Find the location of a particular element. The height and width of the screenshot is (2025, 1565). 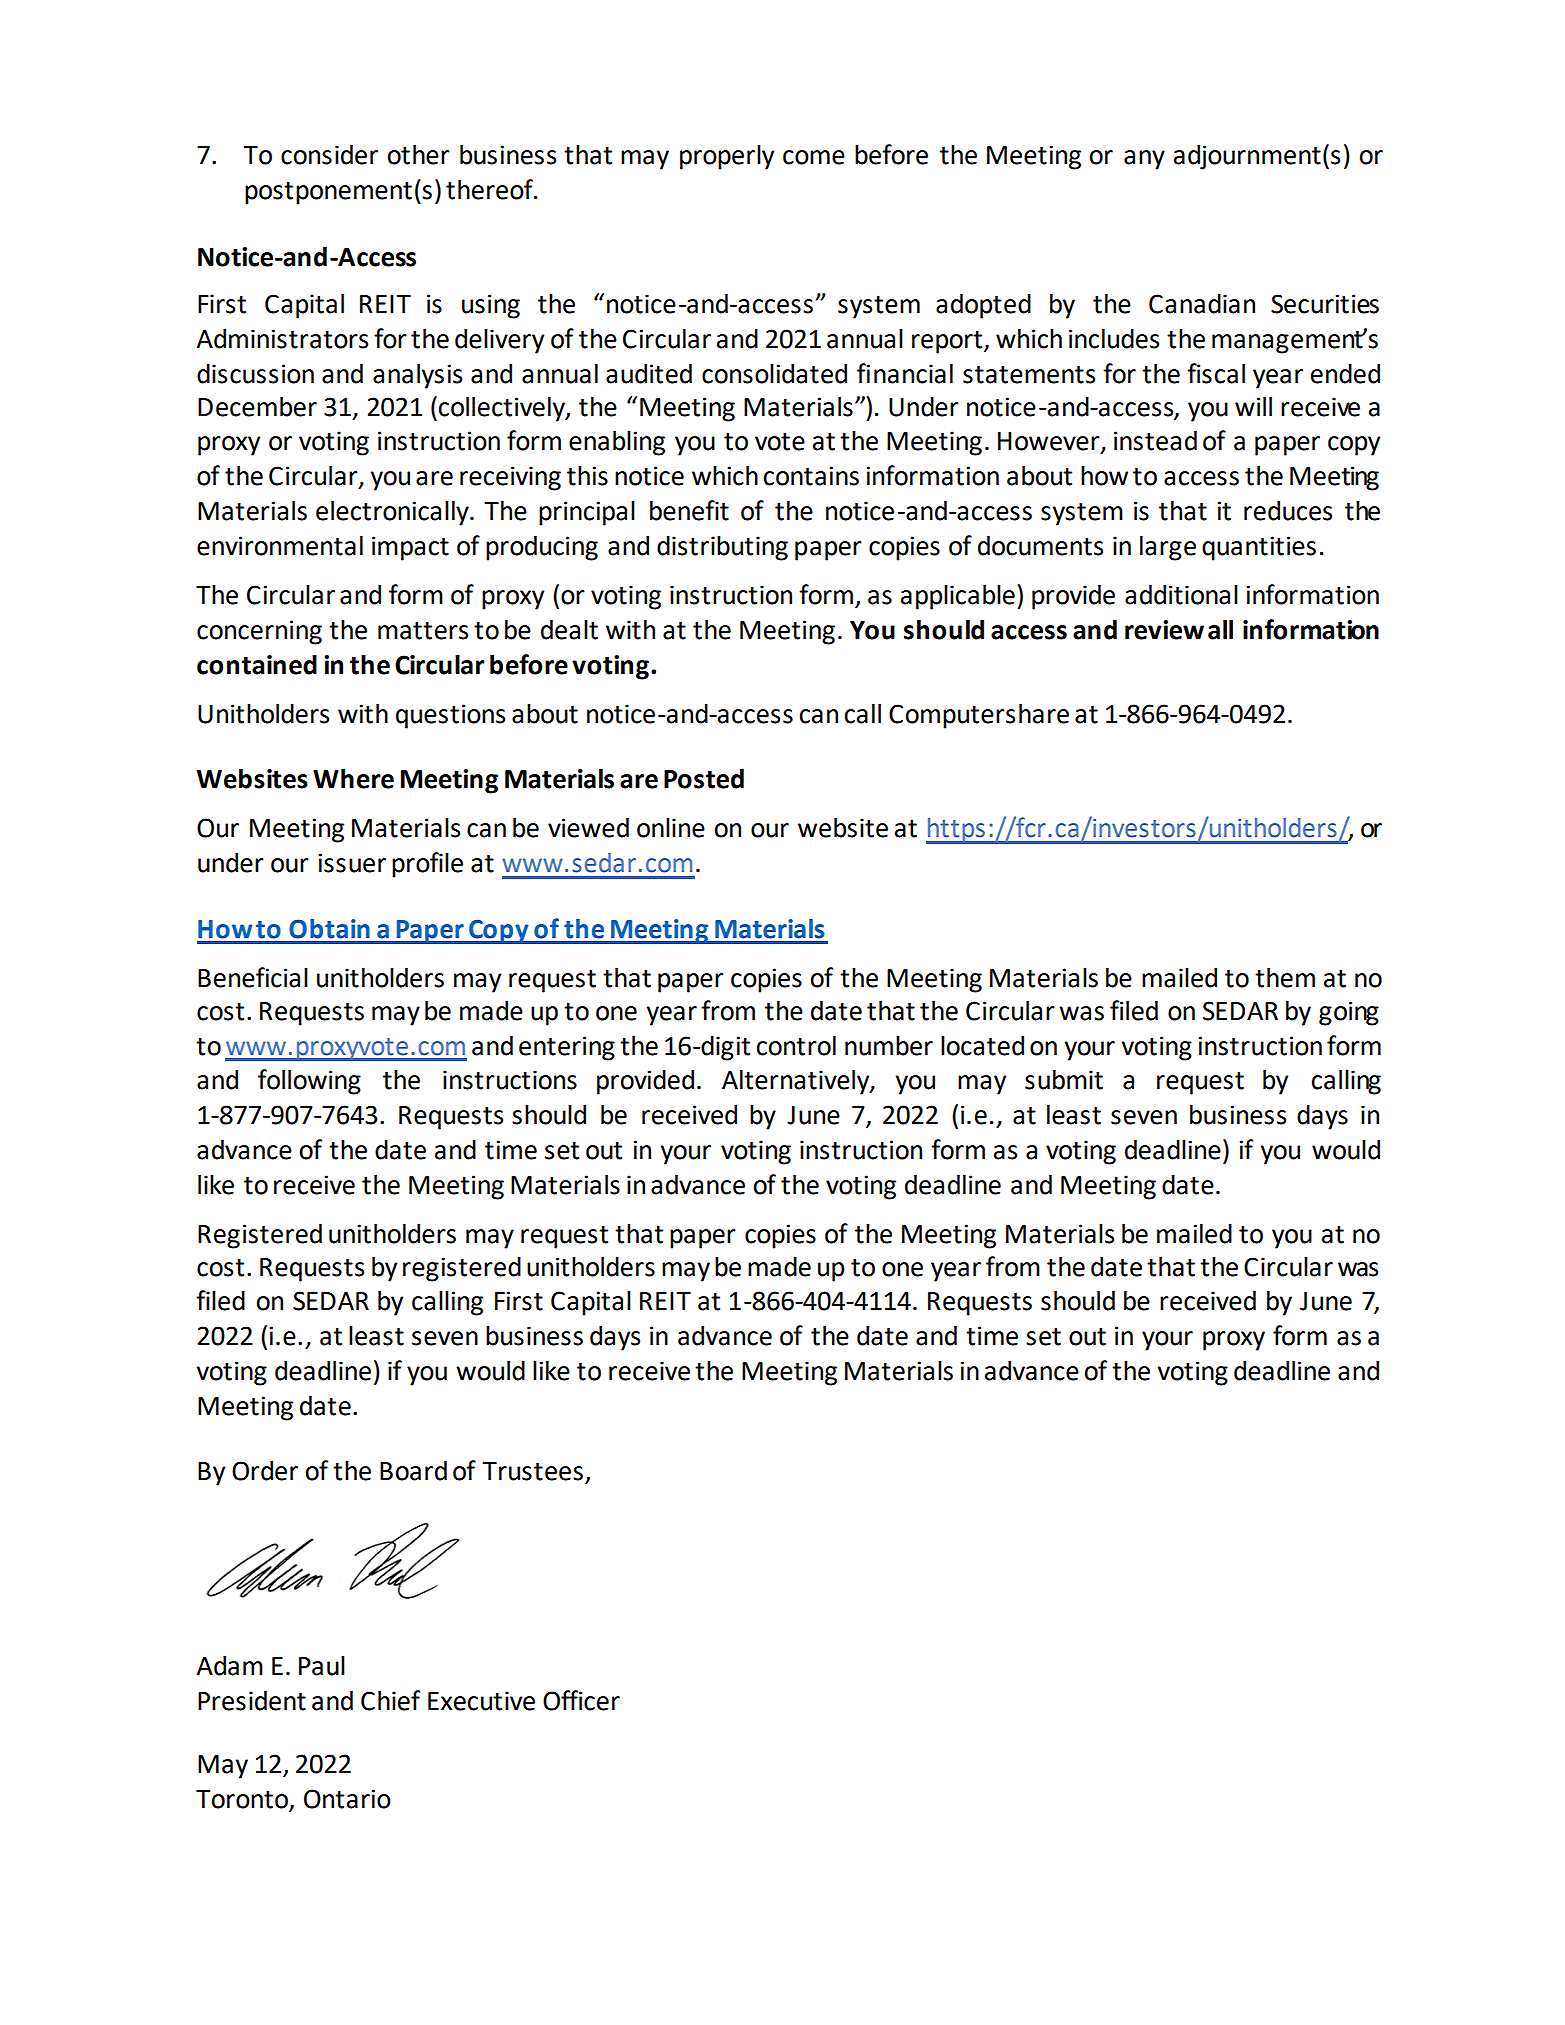

submit is located at coordinates (1064, 1079).
